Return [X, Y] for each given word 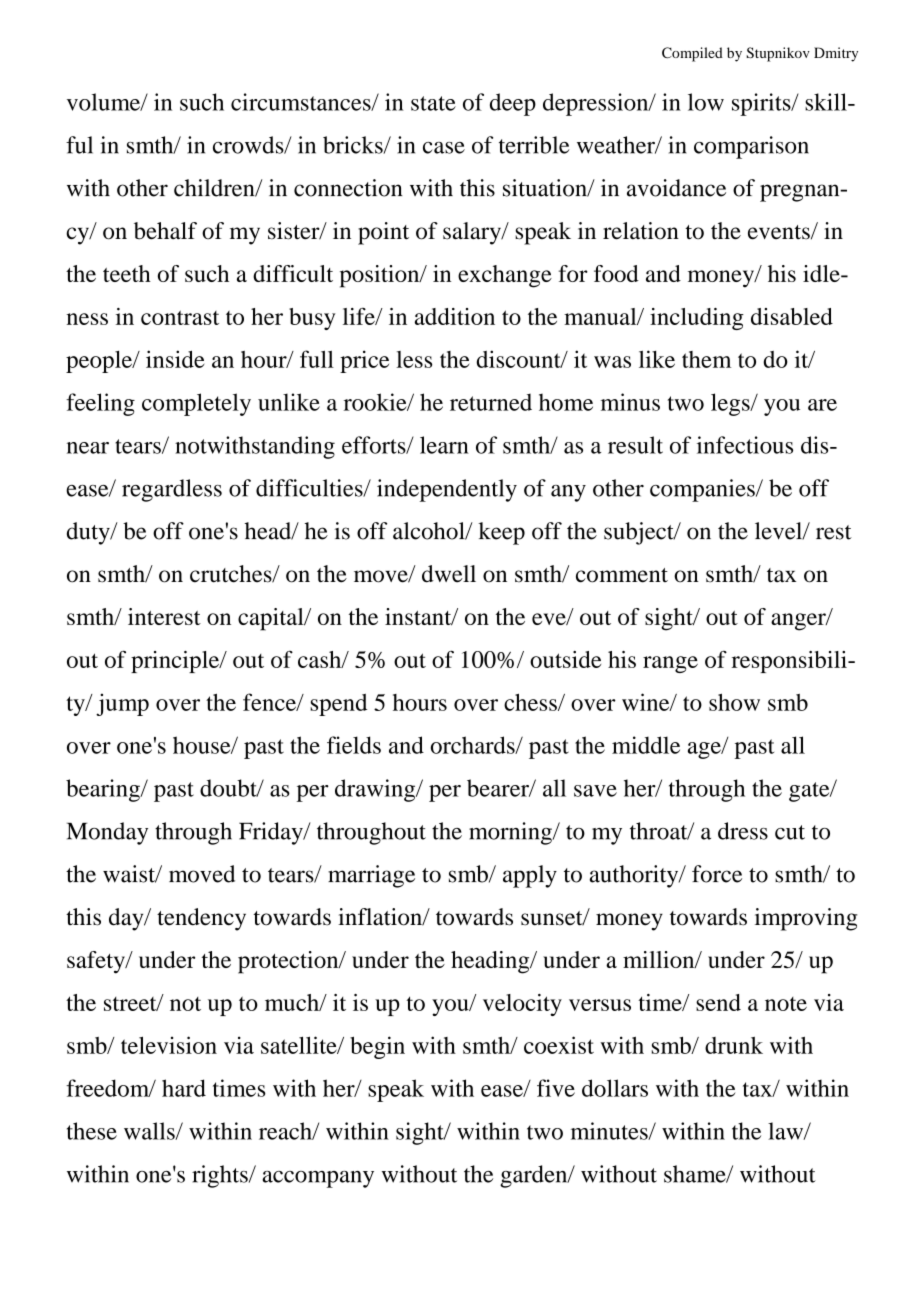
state [433, 103]
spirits [762, 104]
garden [535, 1176]
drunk [734, 1045]
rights [221, 1176]
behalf [165, 231]
